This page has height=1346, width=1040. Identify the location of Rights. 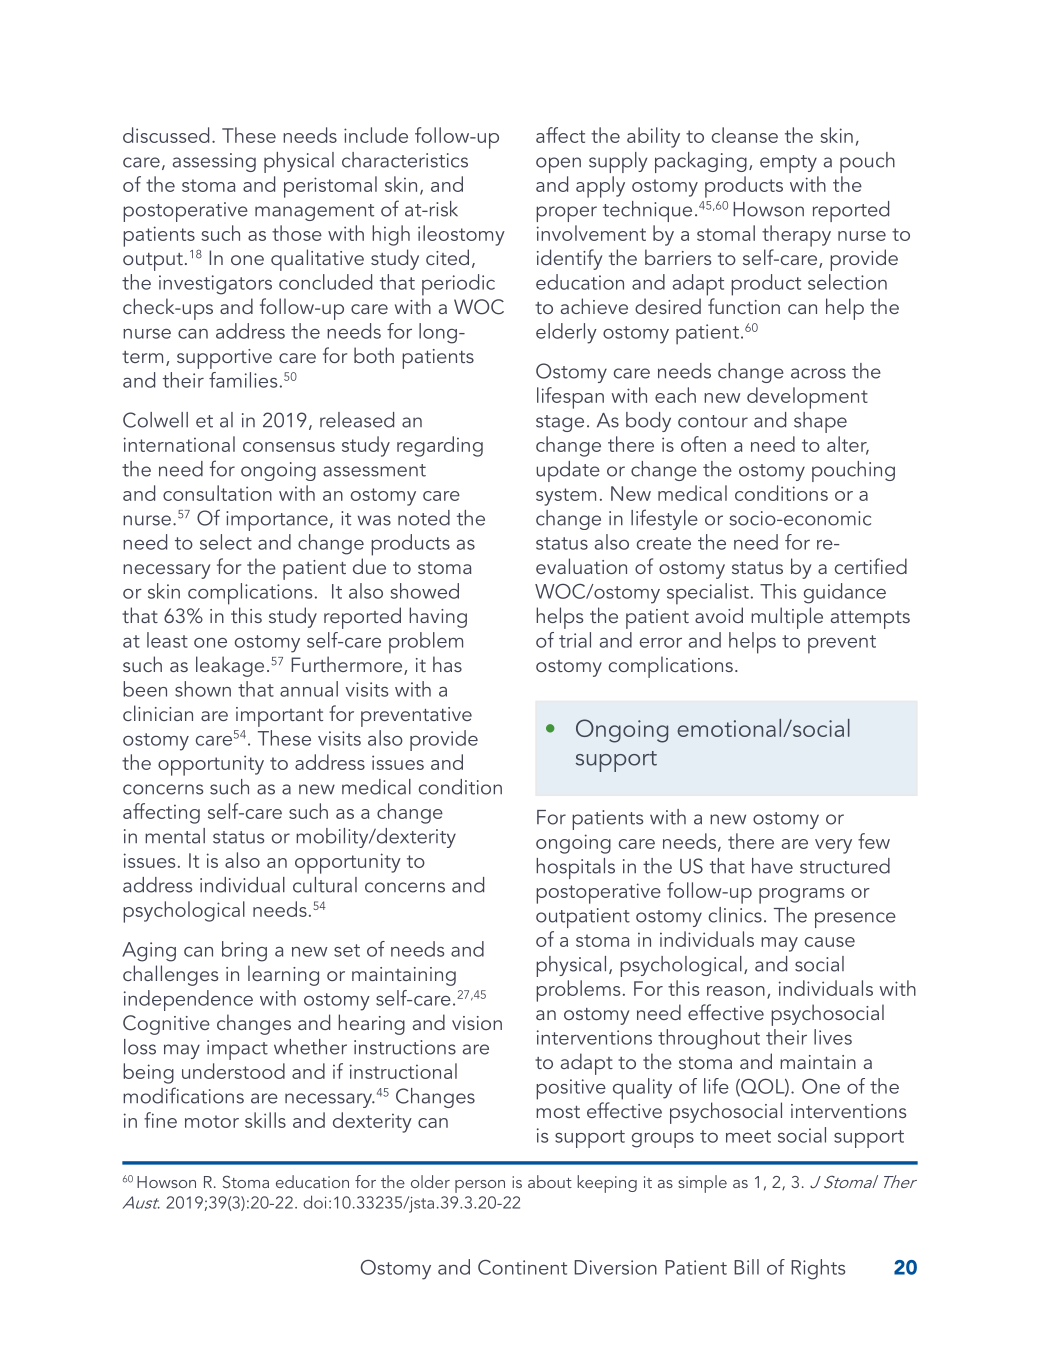
(818, 1269).
